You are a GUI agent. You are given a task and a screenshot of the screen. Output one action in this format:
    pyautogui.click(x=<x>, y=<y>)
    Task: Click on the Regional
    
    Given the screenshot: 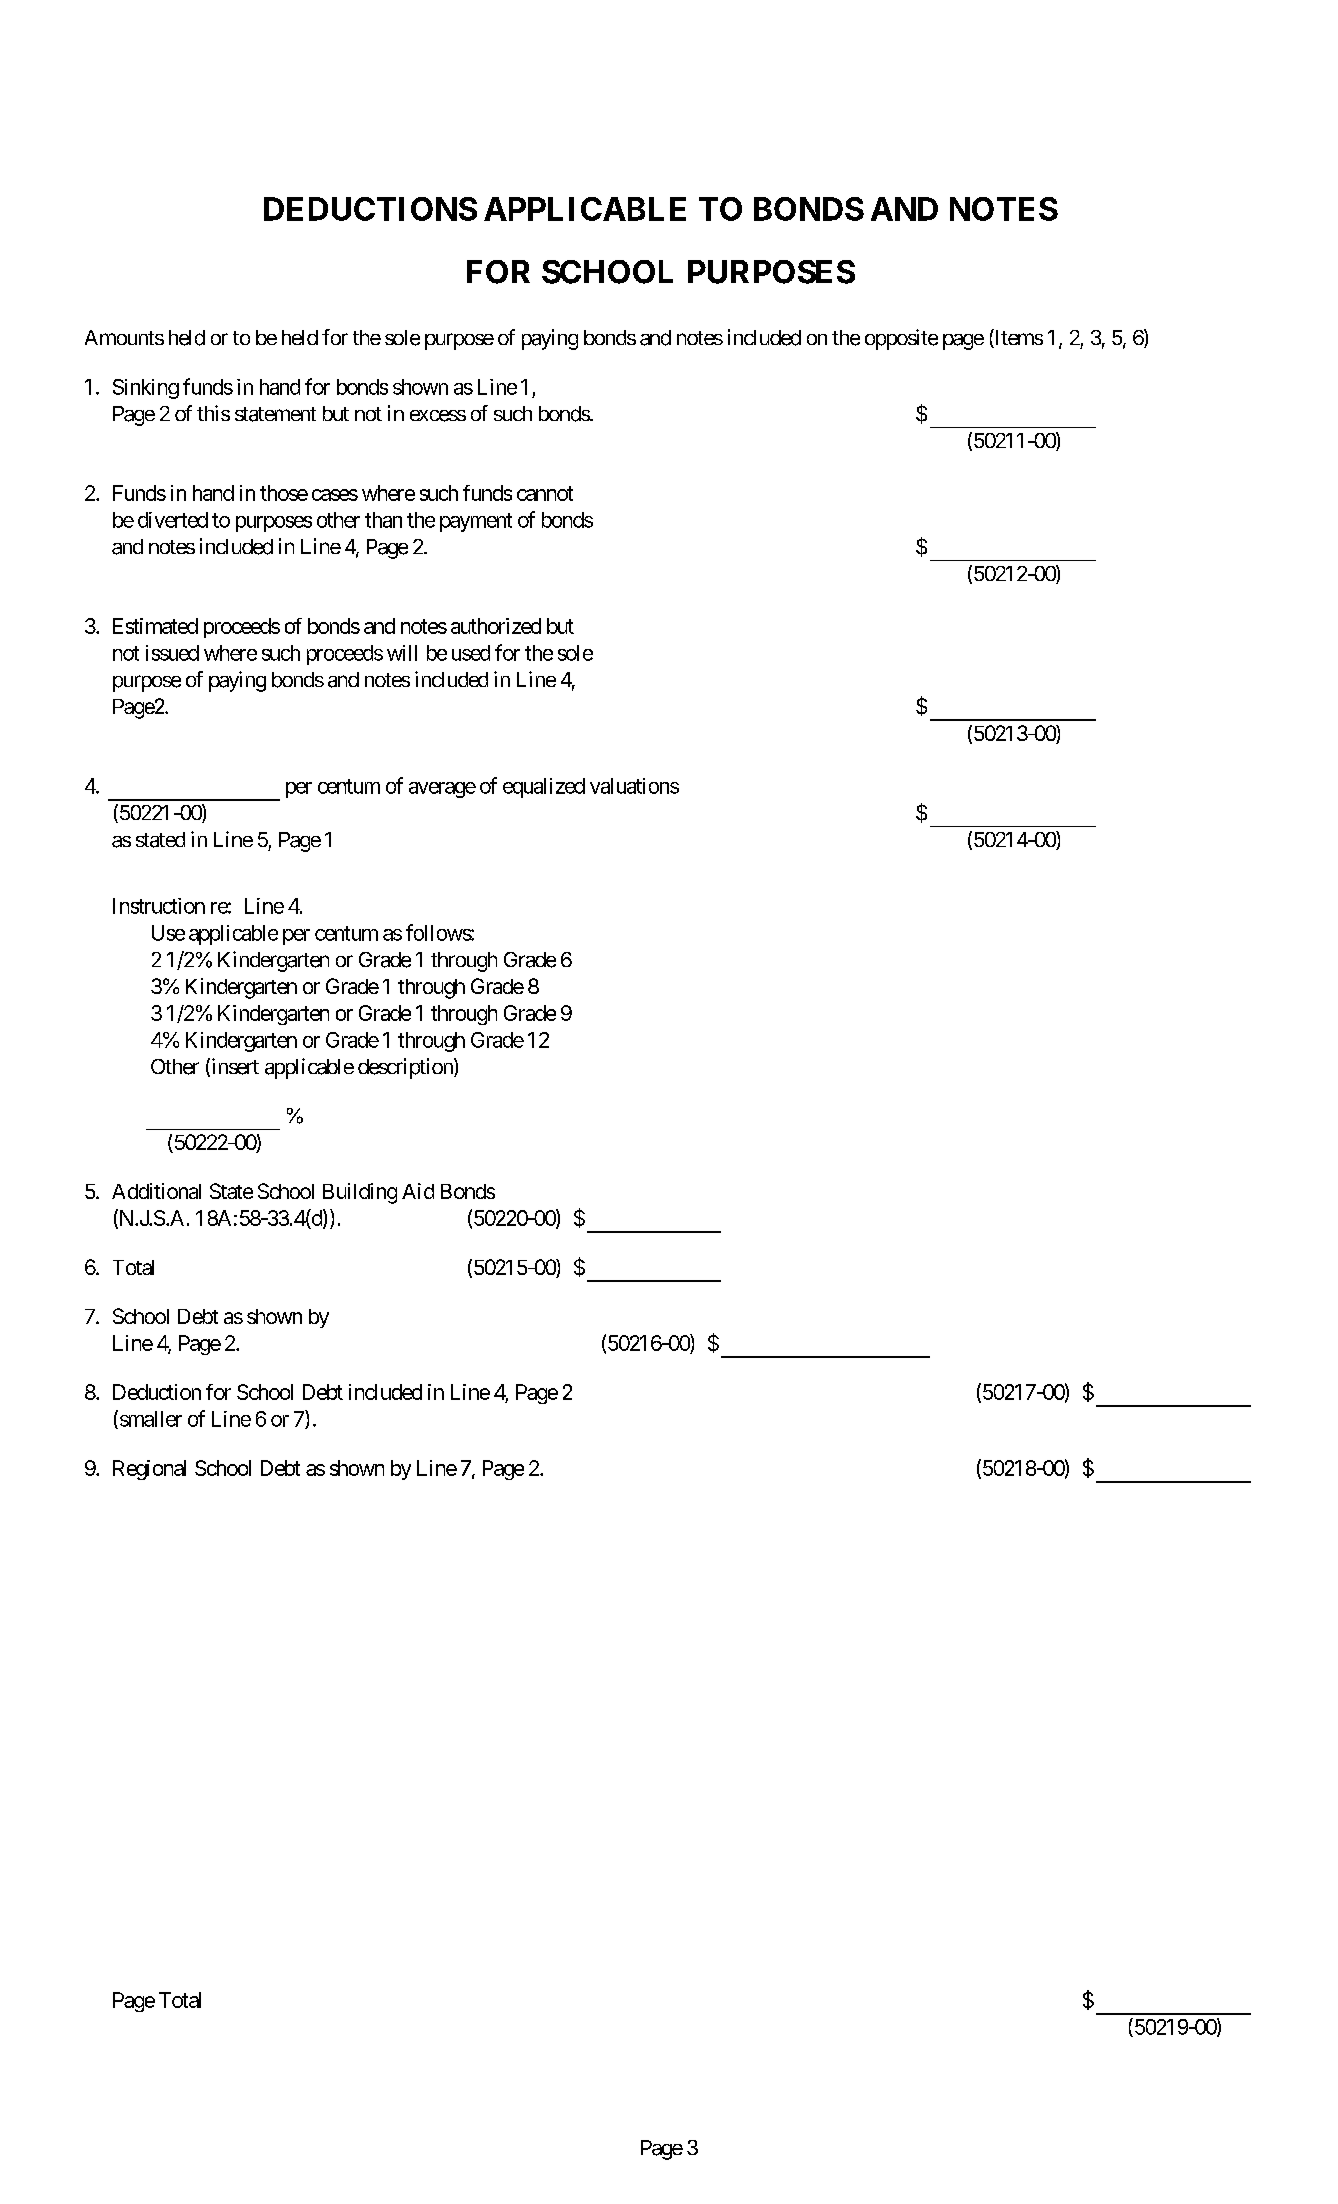 What is the action you would take?
    pyautogui.click(x=149, y=1470)
